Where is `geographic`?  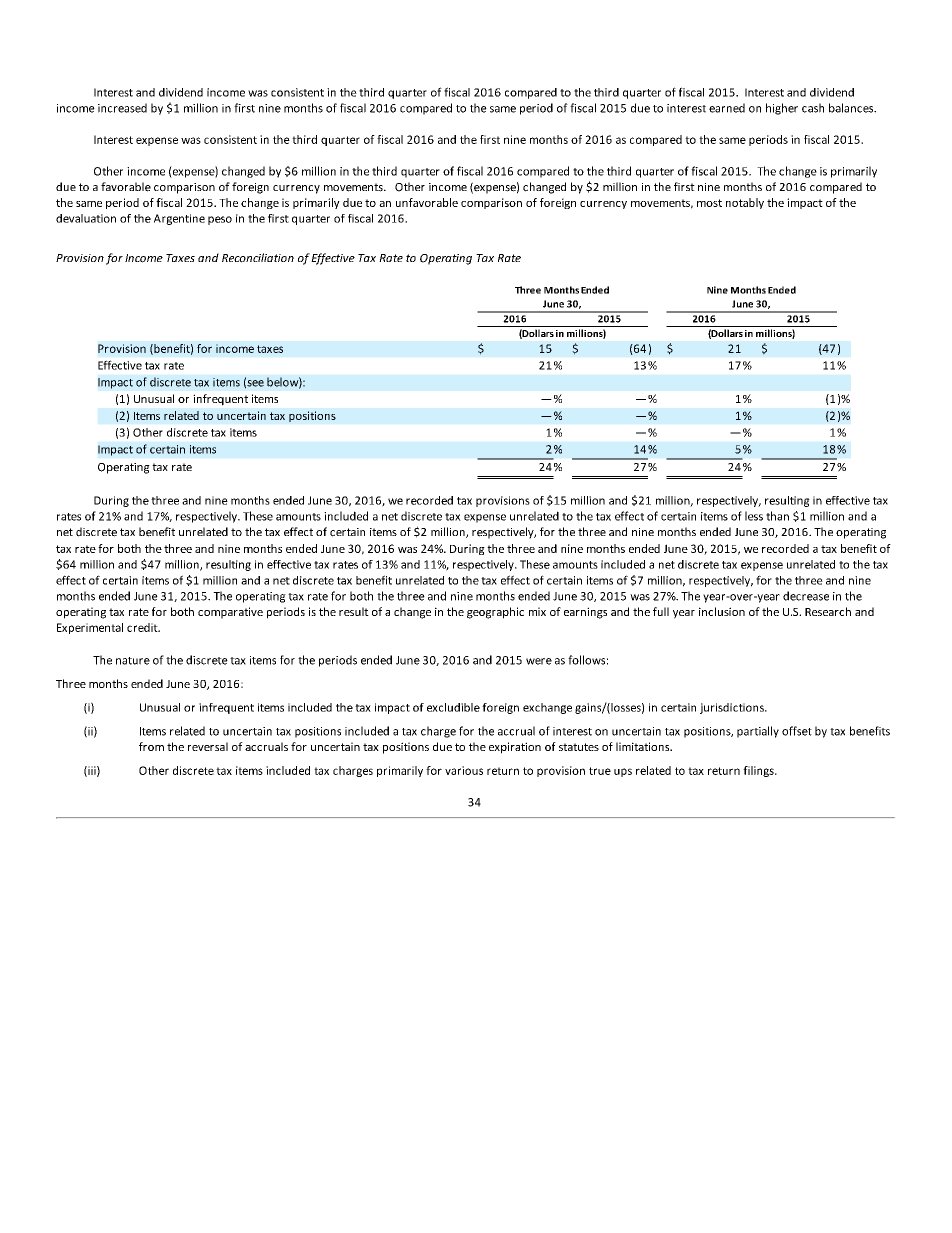
geographic is located at coordinates (495, 613).
